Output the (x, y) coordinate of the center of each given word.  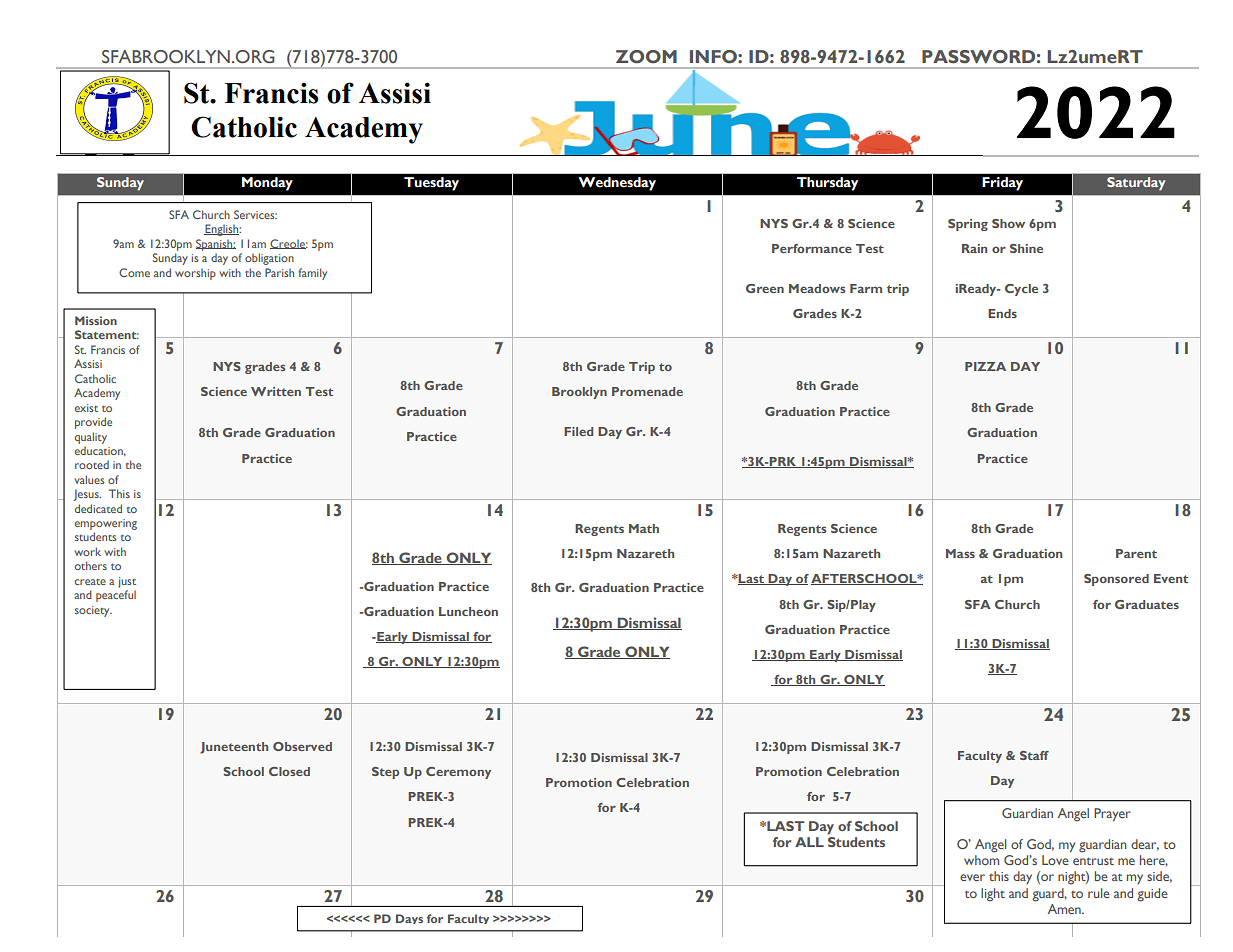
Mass (960, 553)
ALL (809, 842)
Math (644, 528)
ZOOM (646, 57)
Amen (1065, 909)
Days (409, 919)
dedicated (98, 508)
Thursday (827, 184)
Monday (267, 184)
